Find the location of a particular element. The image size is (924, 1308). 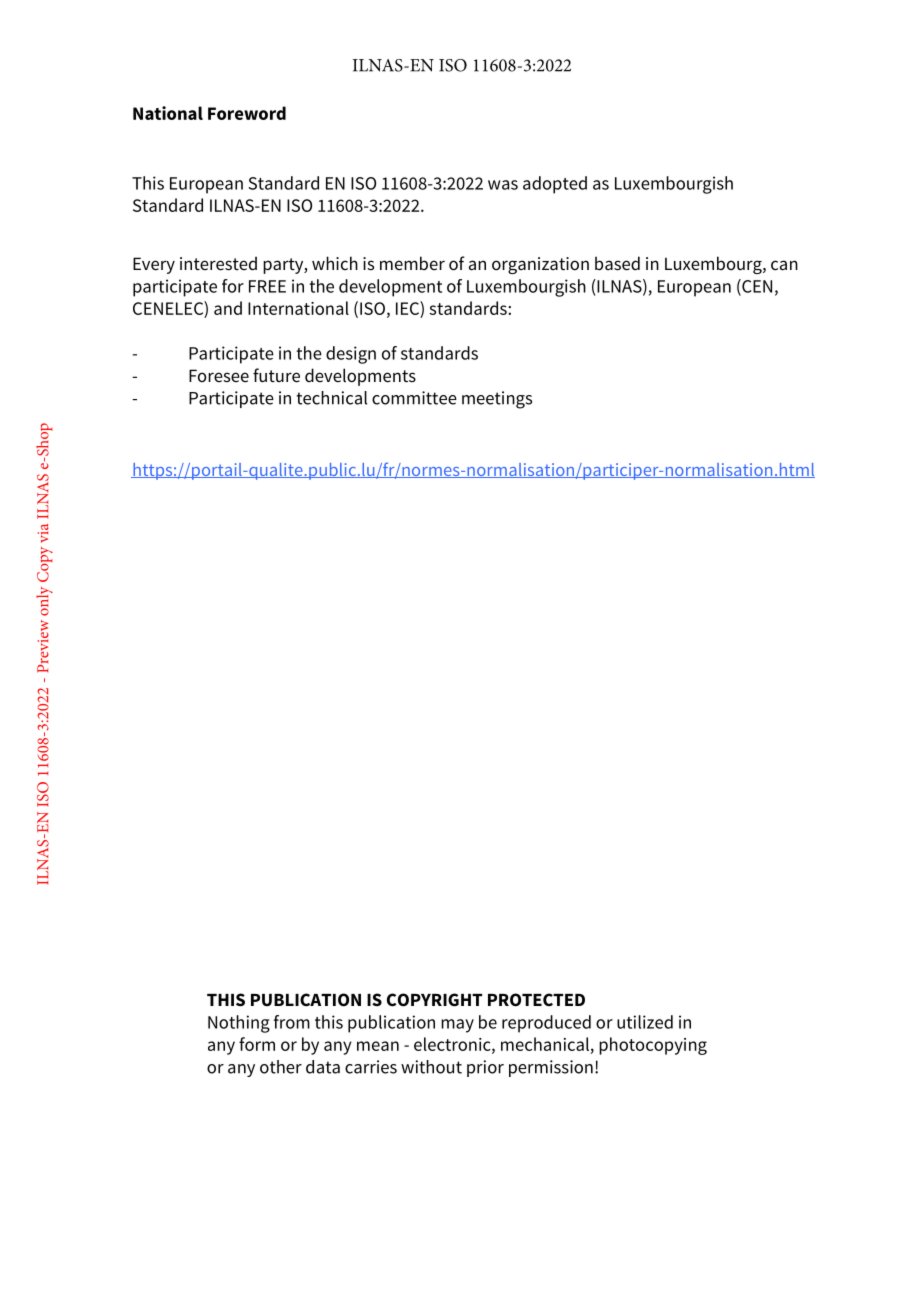

Foreword is located at coordinates (247, 113).
